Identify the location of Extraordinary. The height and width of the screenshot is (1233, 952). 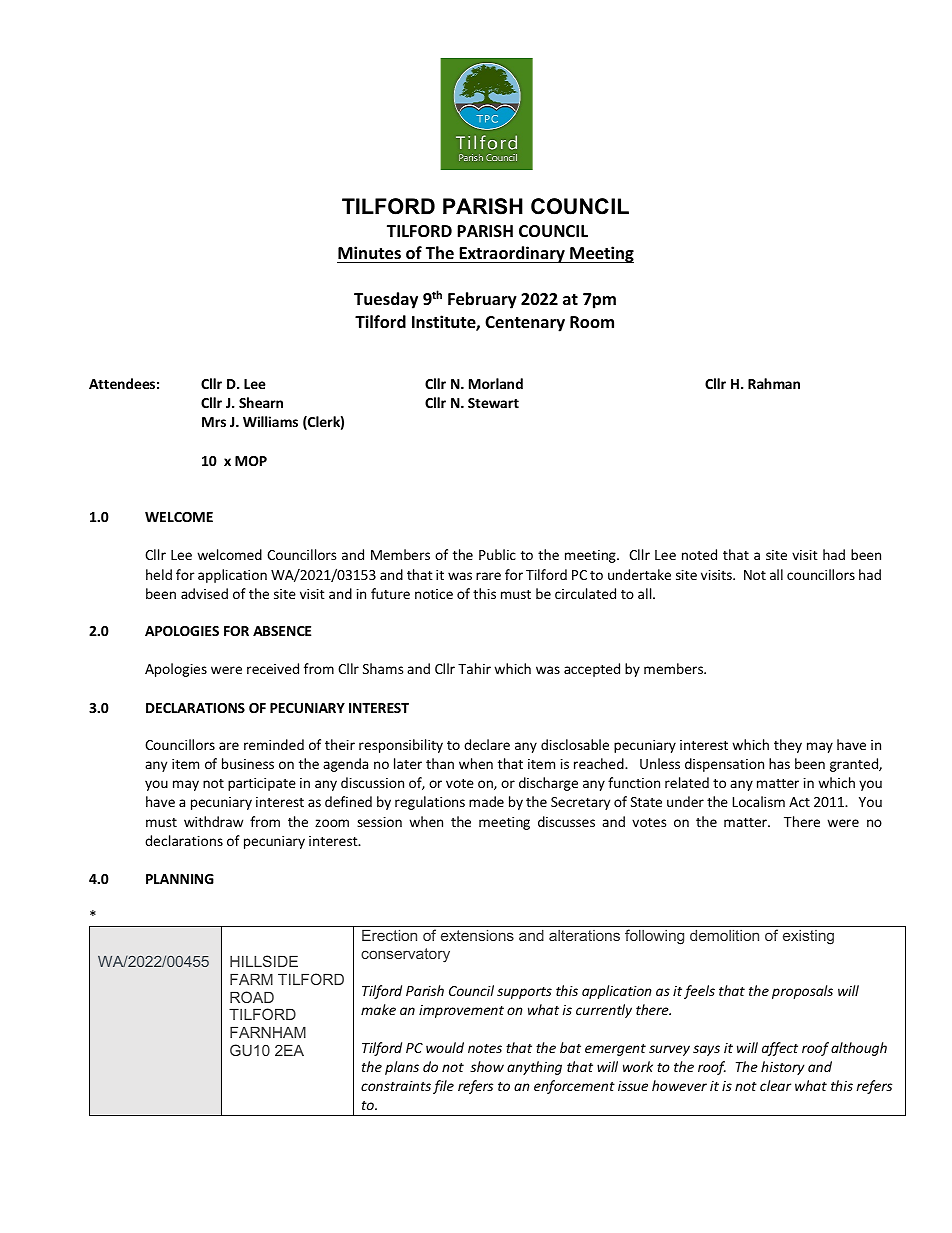
(512, 254).
